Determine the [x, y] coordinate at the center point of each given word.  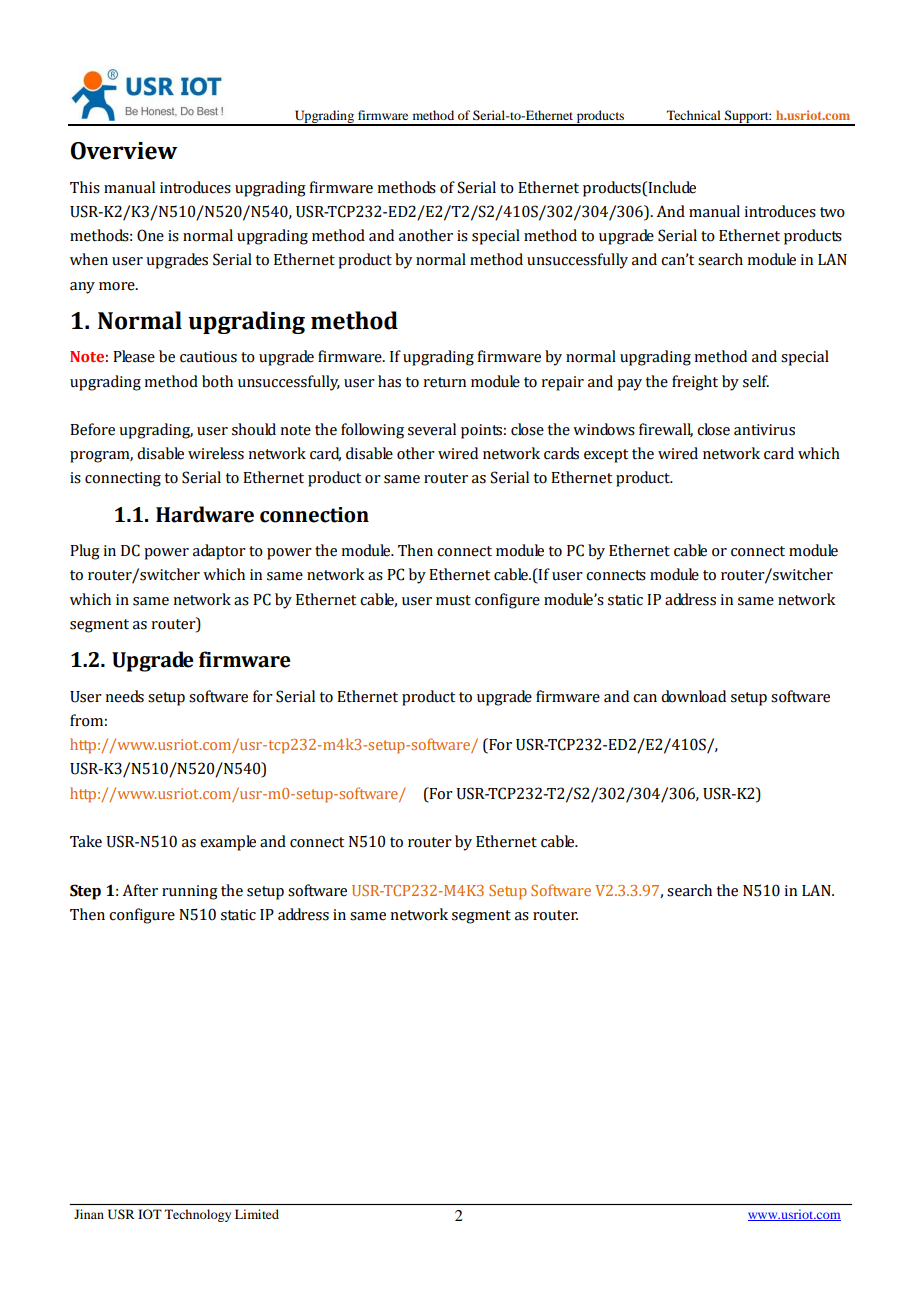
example [228, 843]
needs [124, 696]
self [756, 381]
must [453, 600]
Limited [257, 1214]
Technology [198, 1215]
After [140, 890]
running [190, 892]
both [217, 381]
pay [629, 385]
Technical [694, 115]
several [432, 429]
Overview [124, 151]
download [693, 696]
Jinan [89, 1214]
